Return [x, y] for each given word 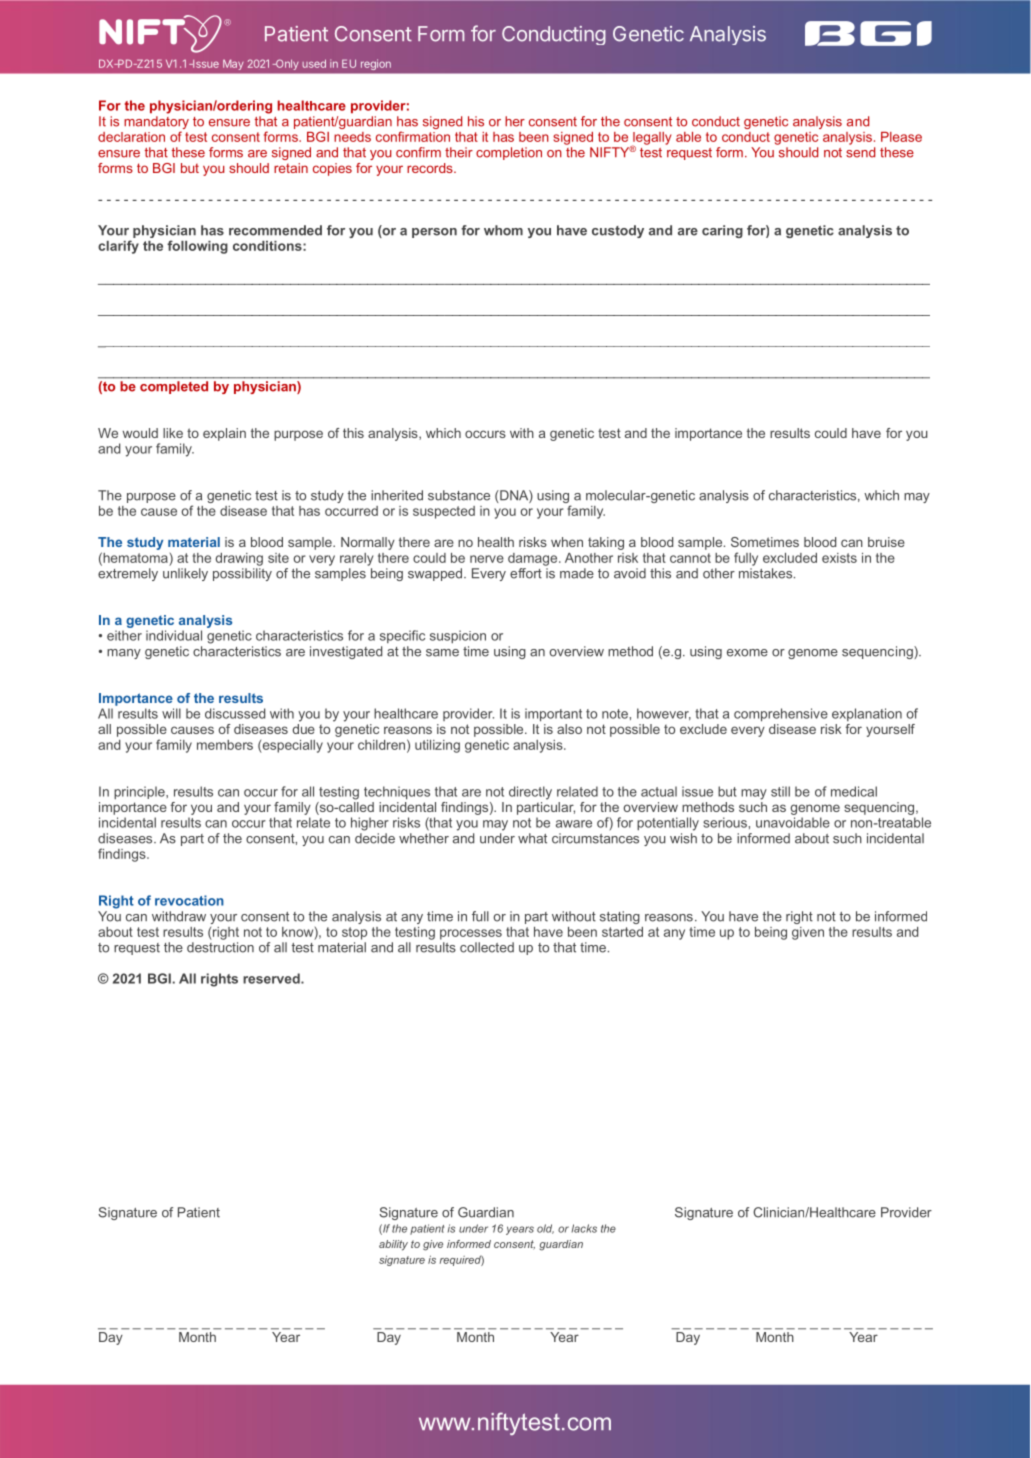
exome [747, 653]
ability [393, 1245]
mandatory [156, 124]
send [860, 152]
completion [509, 153]
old [545, 1229]
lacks [584, 1228]
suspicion [458, 636]
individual [174, 635]
